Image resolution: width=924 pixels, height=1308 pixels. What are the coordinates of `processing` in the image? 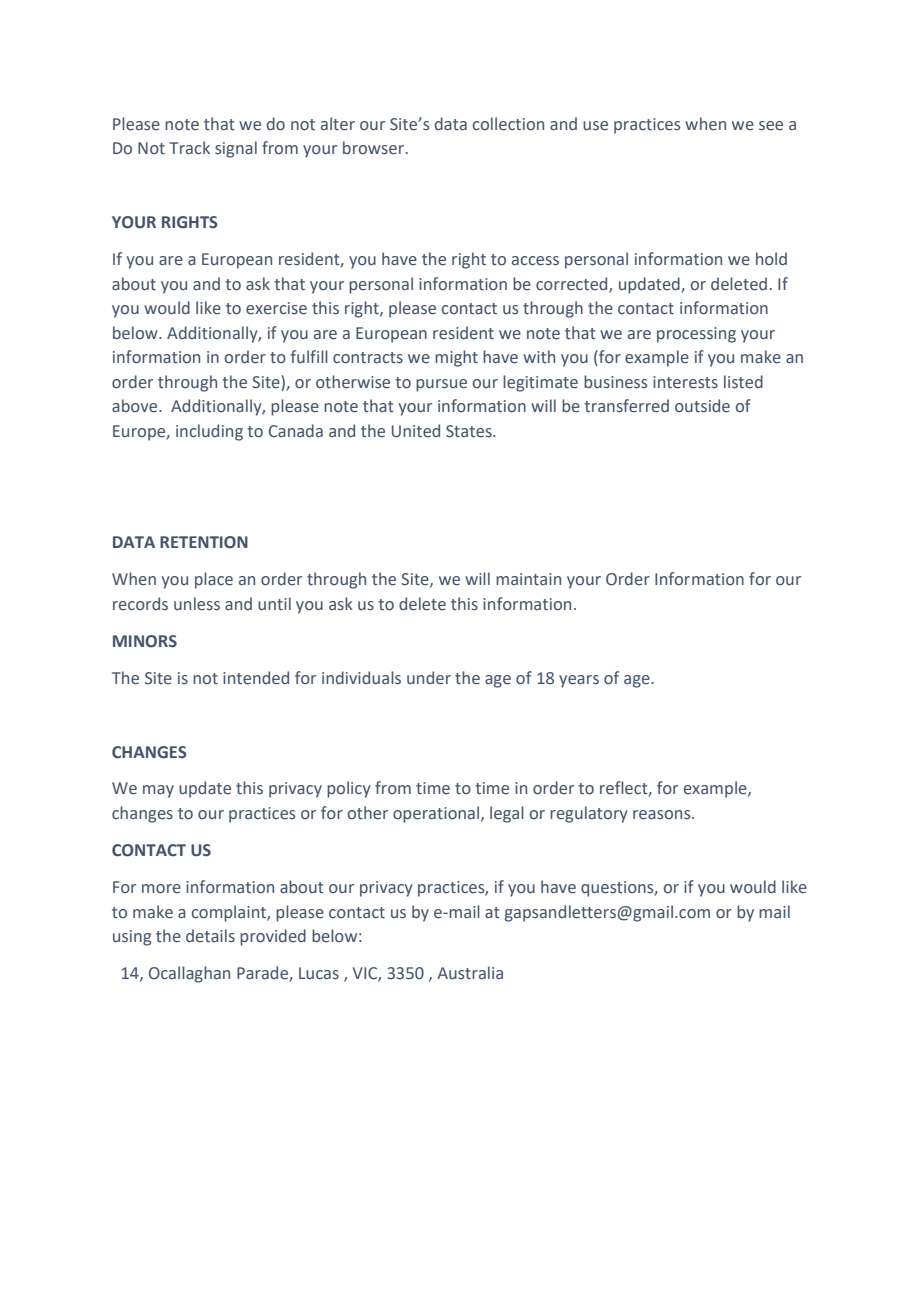 It's located at (696, 335).
